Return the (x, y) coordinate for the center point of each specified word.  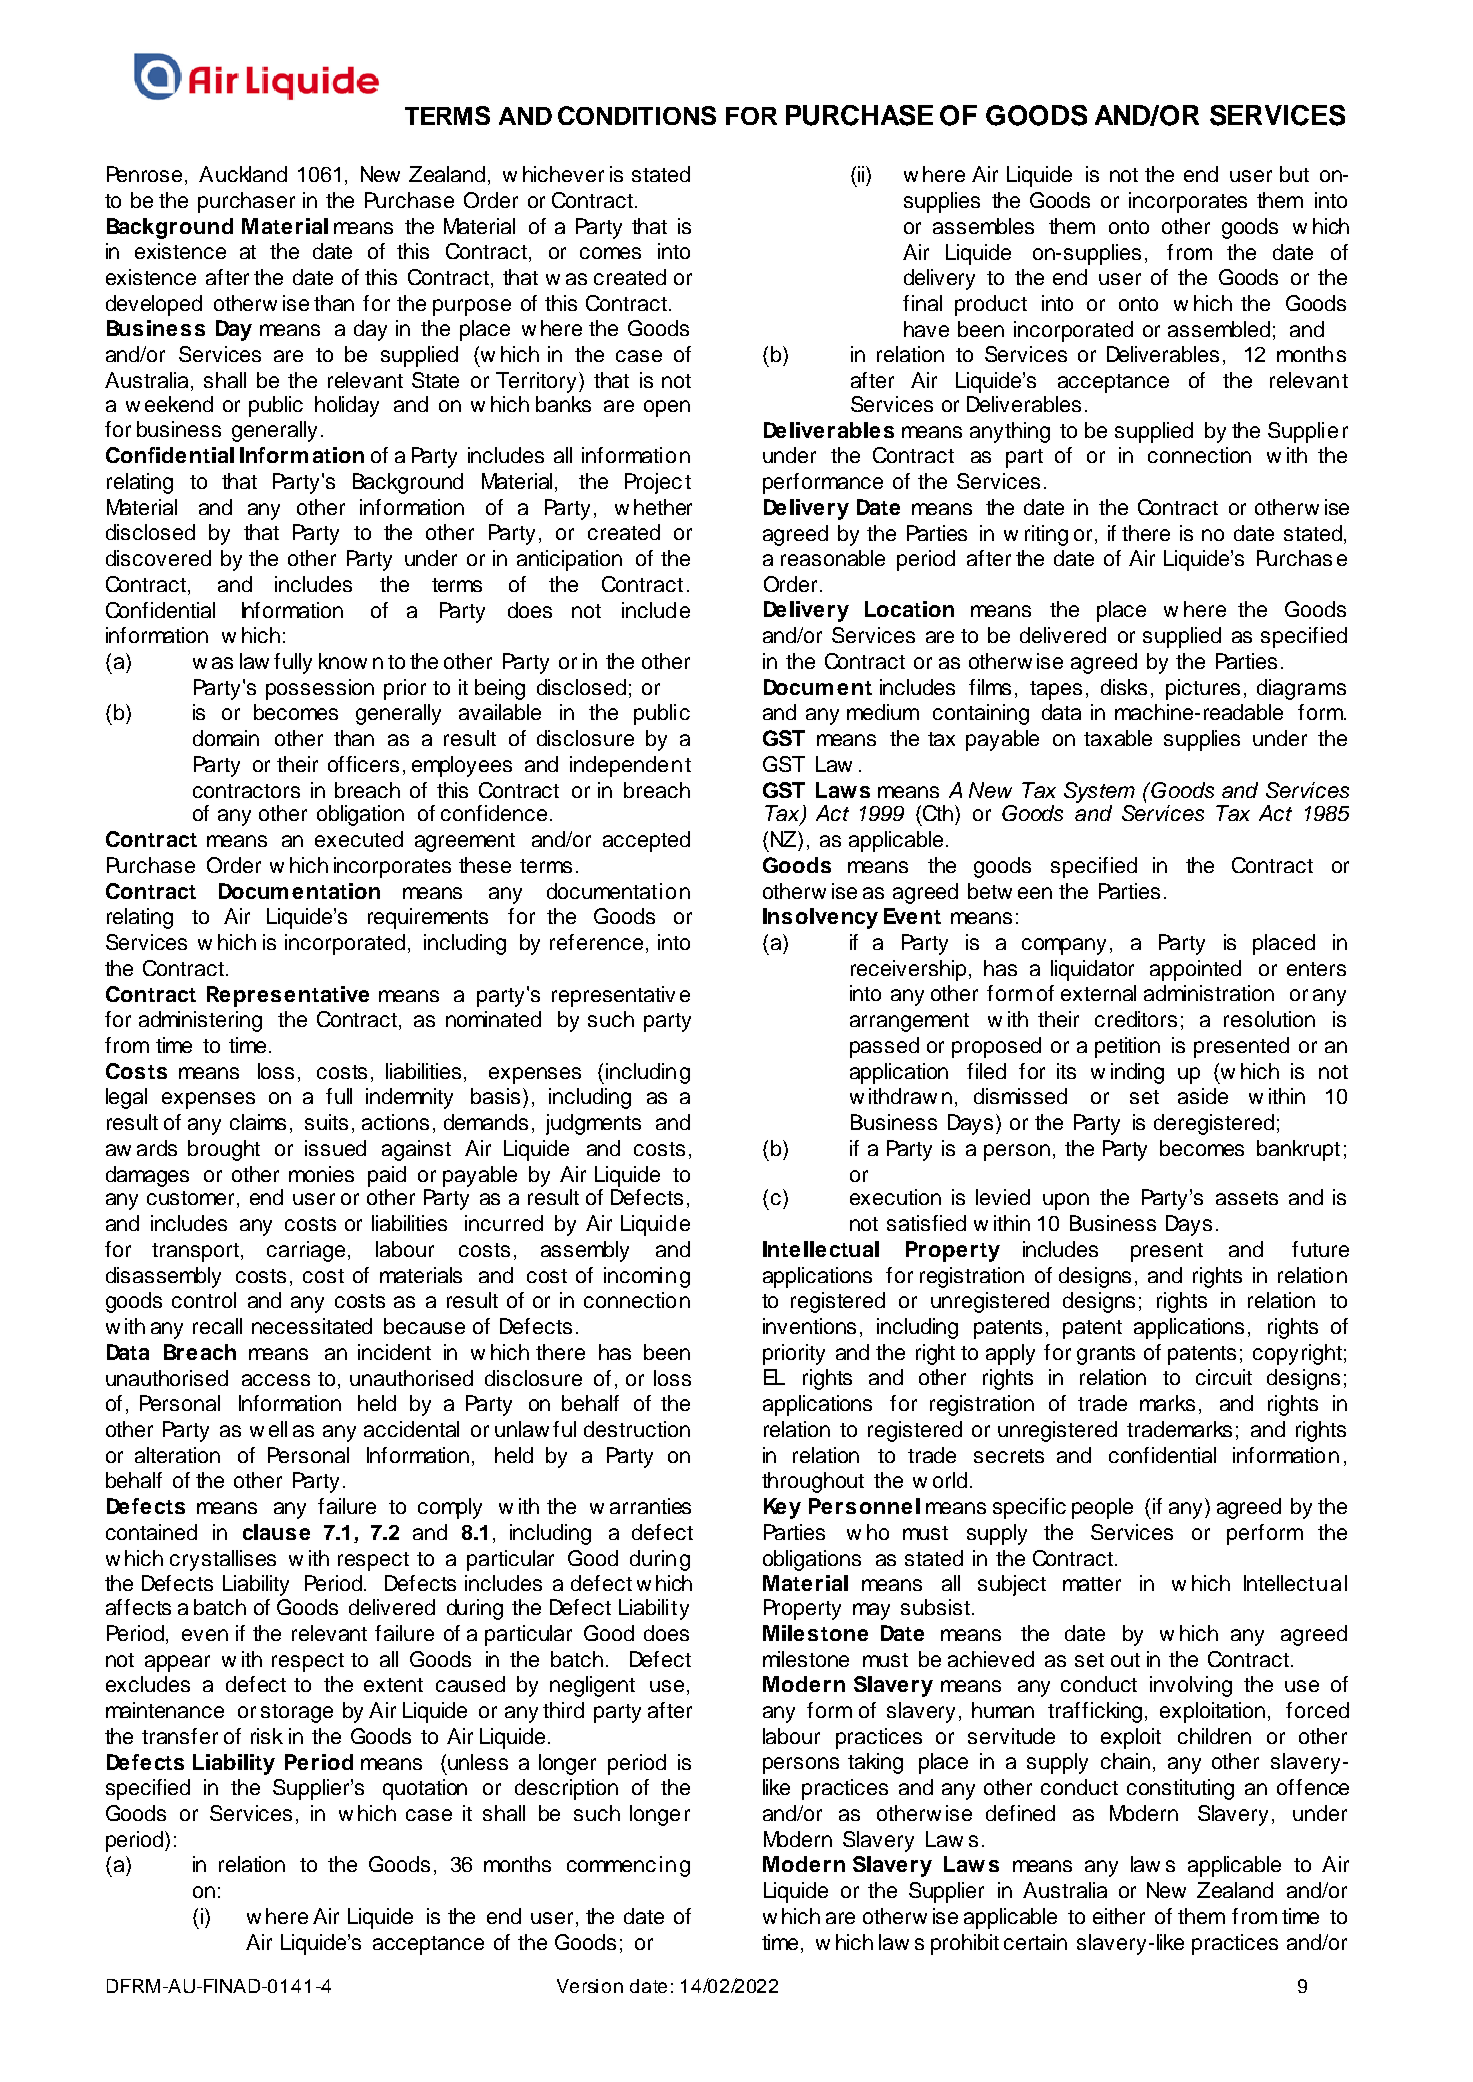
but (1294, 174)
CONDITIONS (637, 115)
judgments (593, 1124)
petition (1127, 1047)
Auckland (243, 174)
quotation (425, 1789)
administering (200, 1021)
